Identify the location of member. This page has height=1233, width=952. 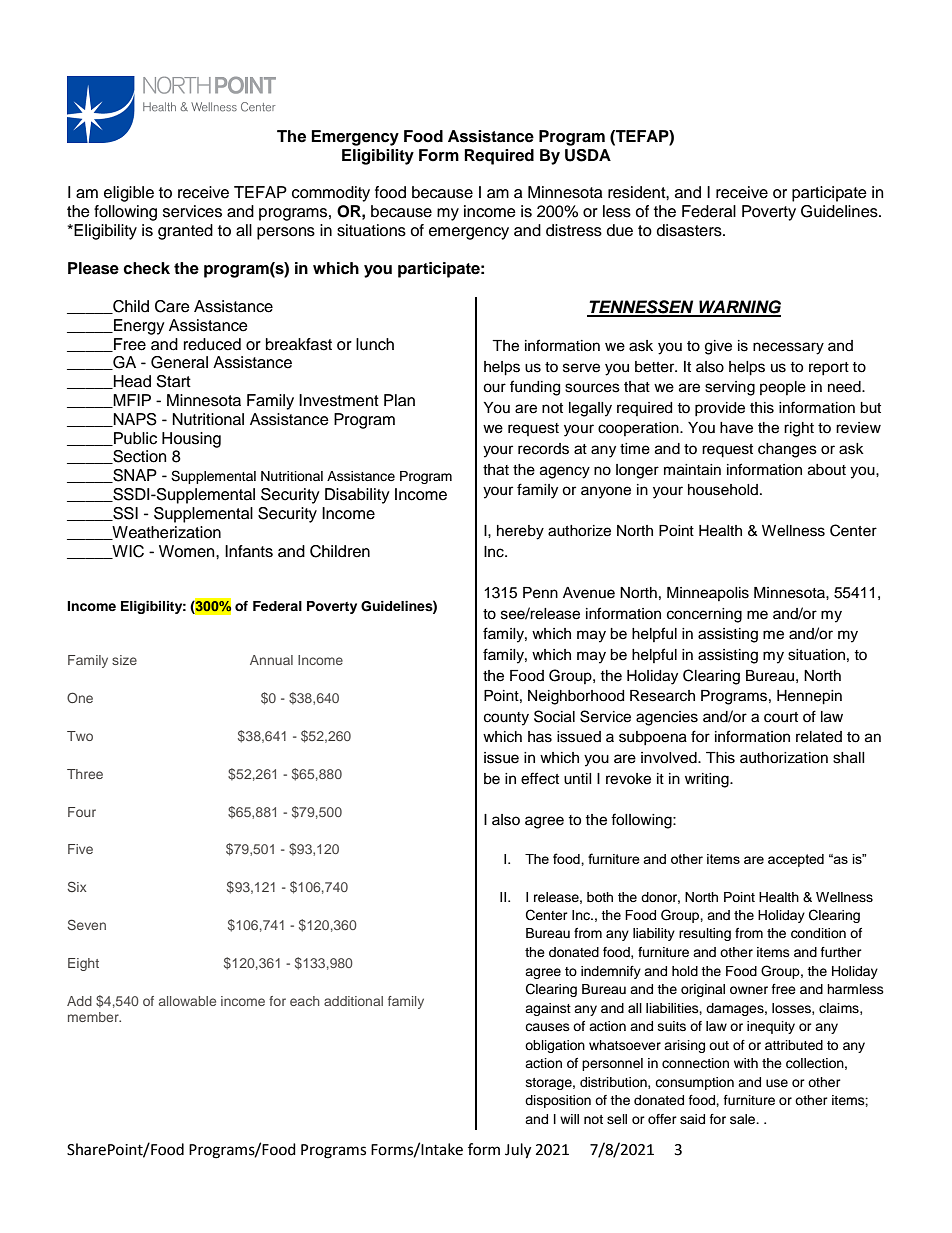
(94, 1017).
